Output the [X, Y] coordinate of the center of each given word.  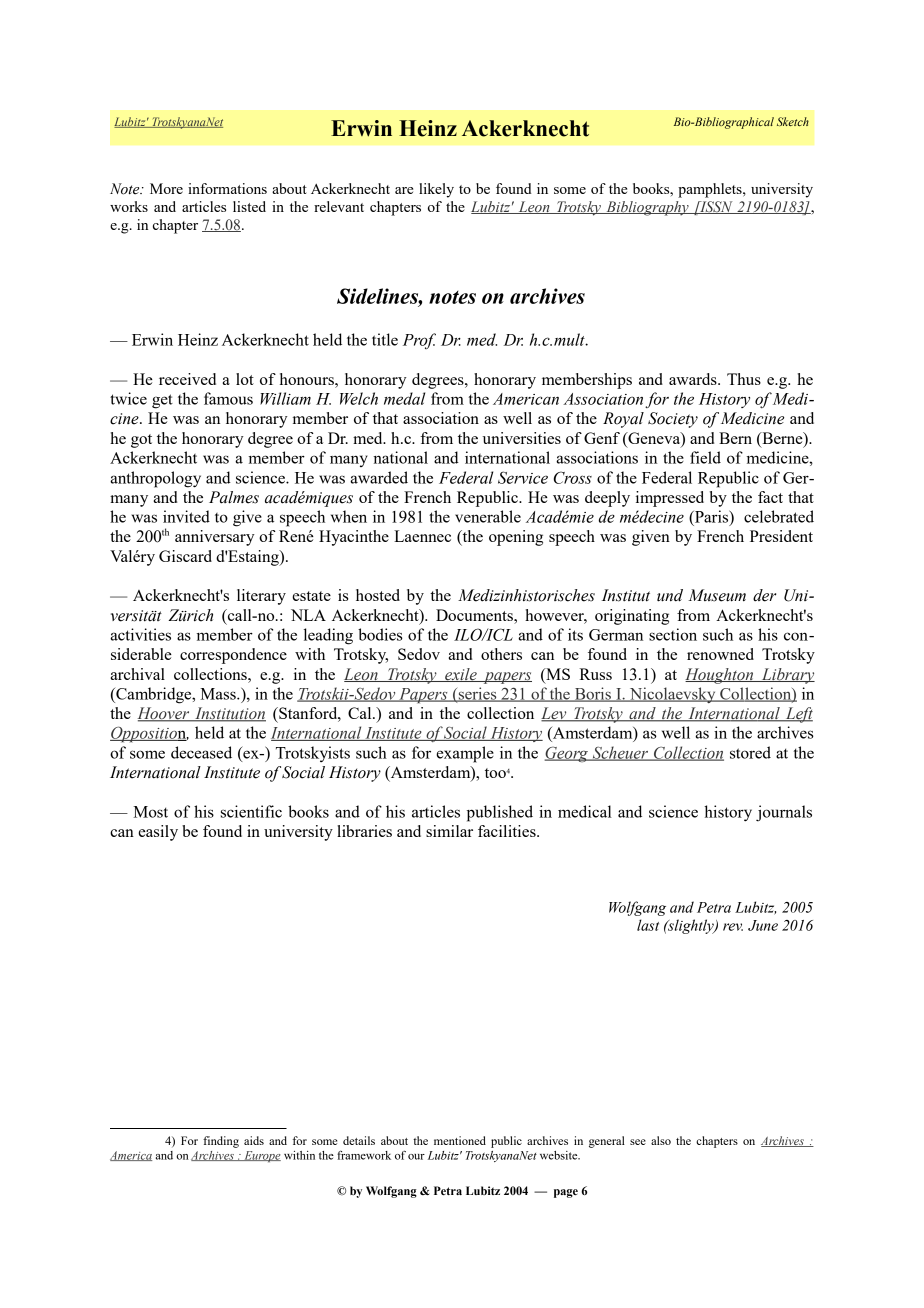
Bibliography [647, 208]
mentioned [460, 1140]
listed [249, 206]
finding [221, 1142]
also [661, 1140]
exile [461, 675]
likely [436, 190]
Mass [219, 694]
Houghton [720, 676]
